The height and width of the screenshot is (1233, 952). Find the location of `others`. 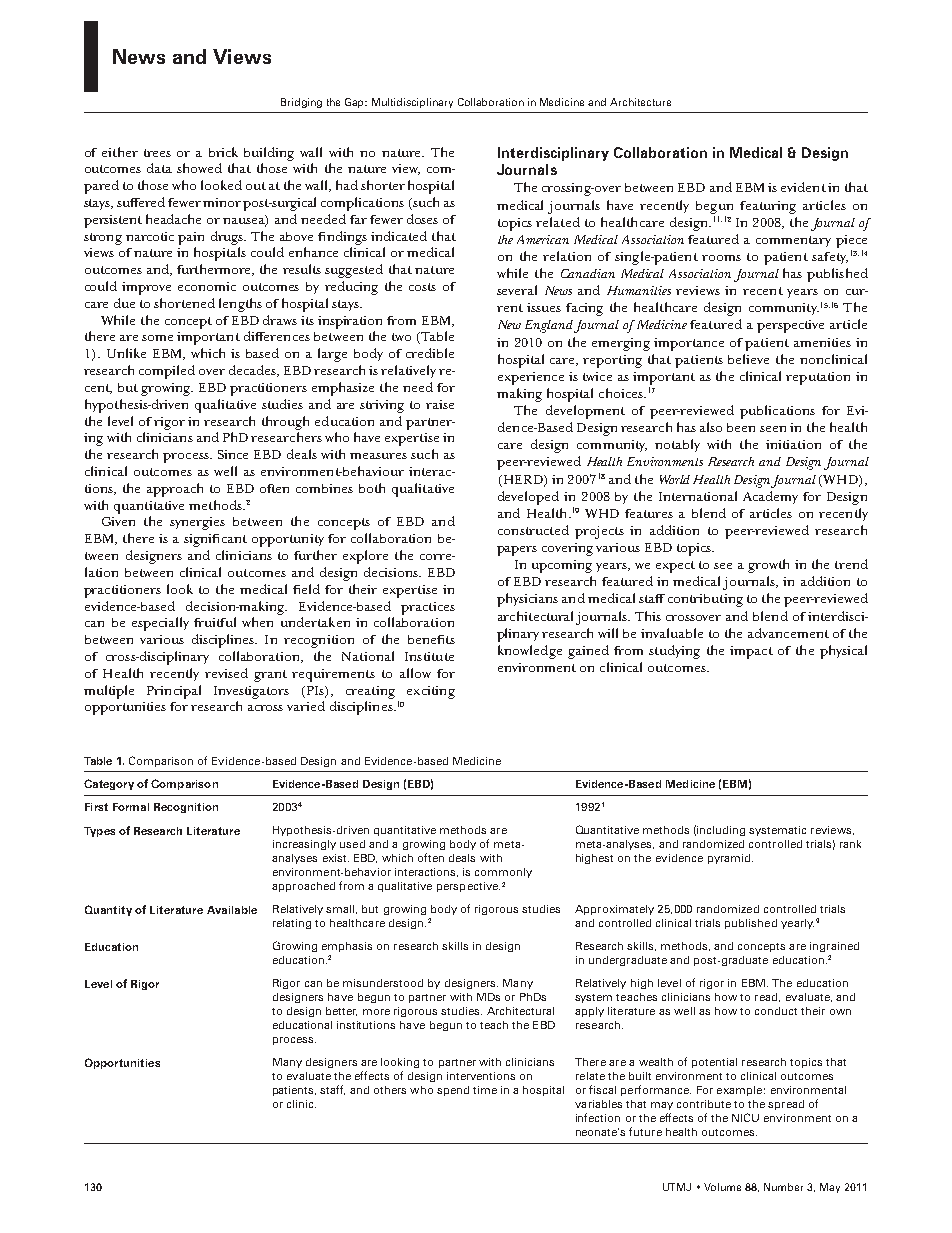

others is located at coordinates (390, 1090).
